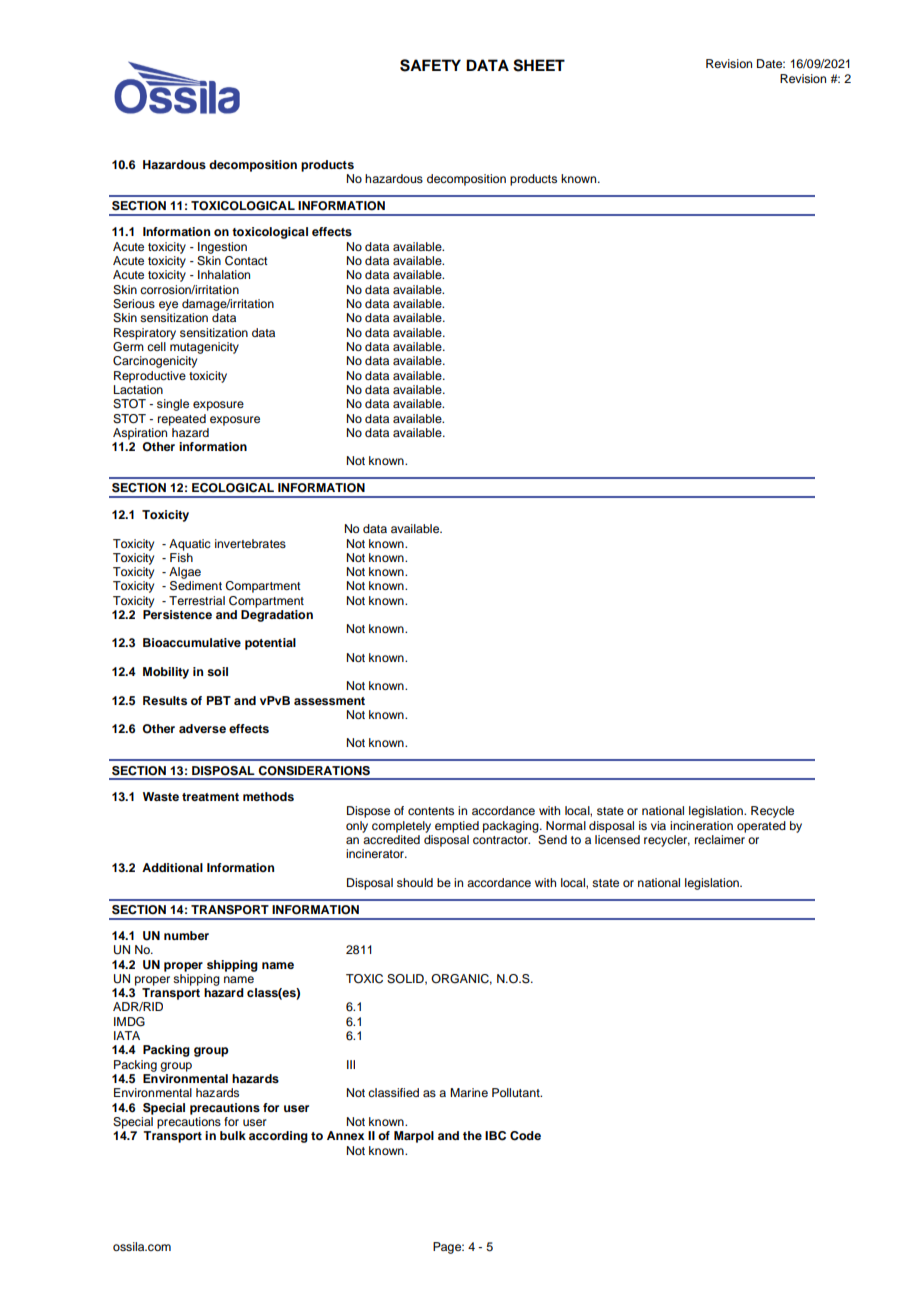  What do you see at coordinates (156, 346) in the screenshot?
I see `cell` at bounding box center [156, 346].
